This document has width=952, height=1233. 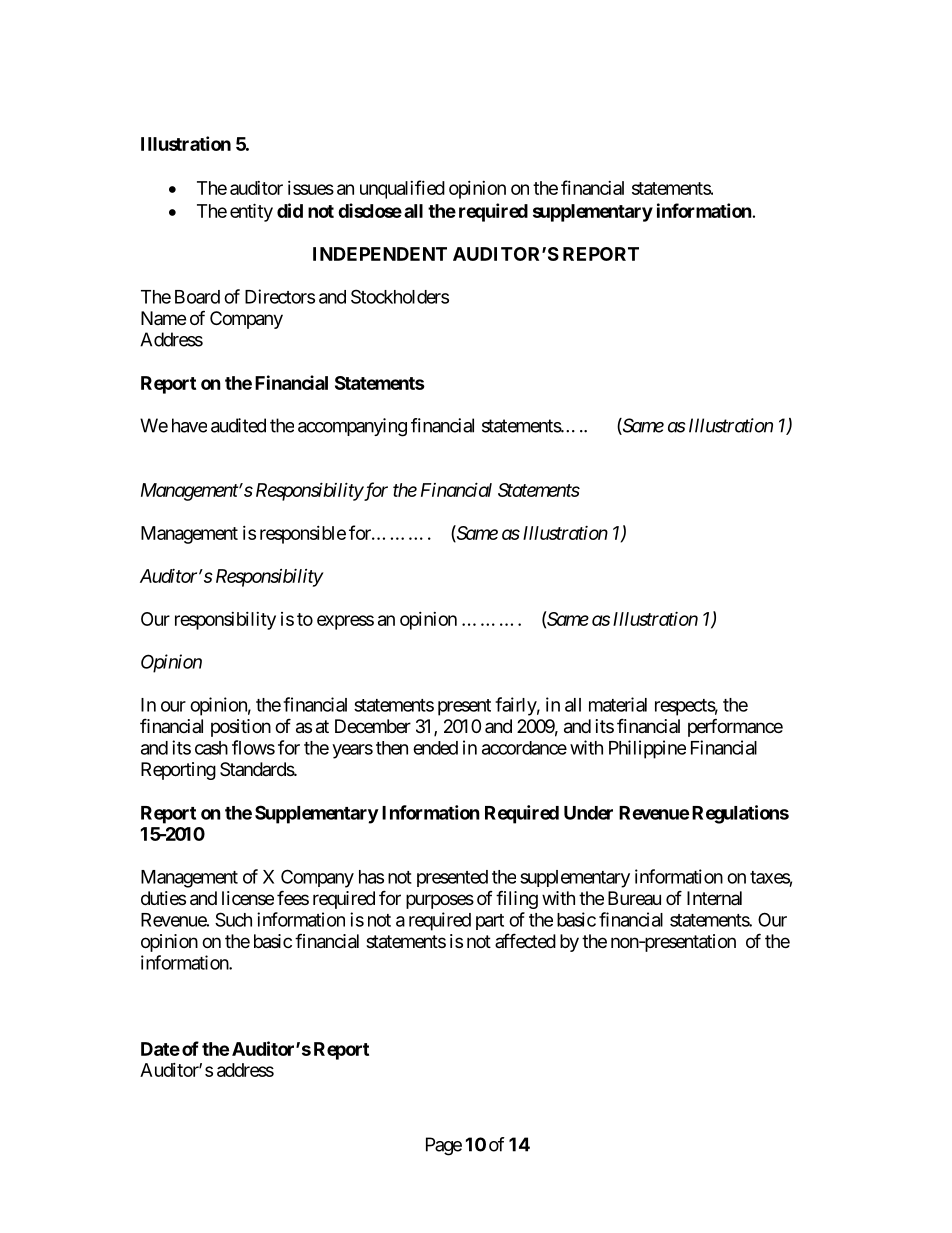 I want to click on position, so click(x=241, y=728).
